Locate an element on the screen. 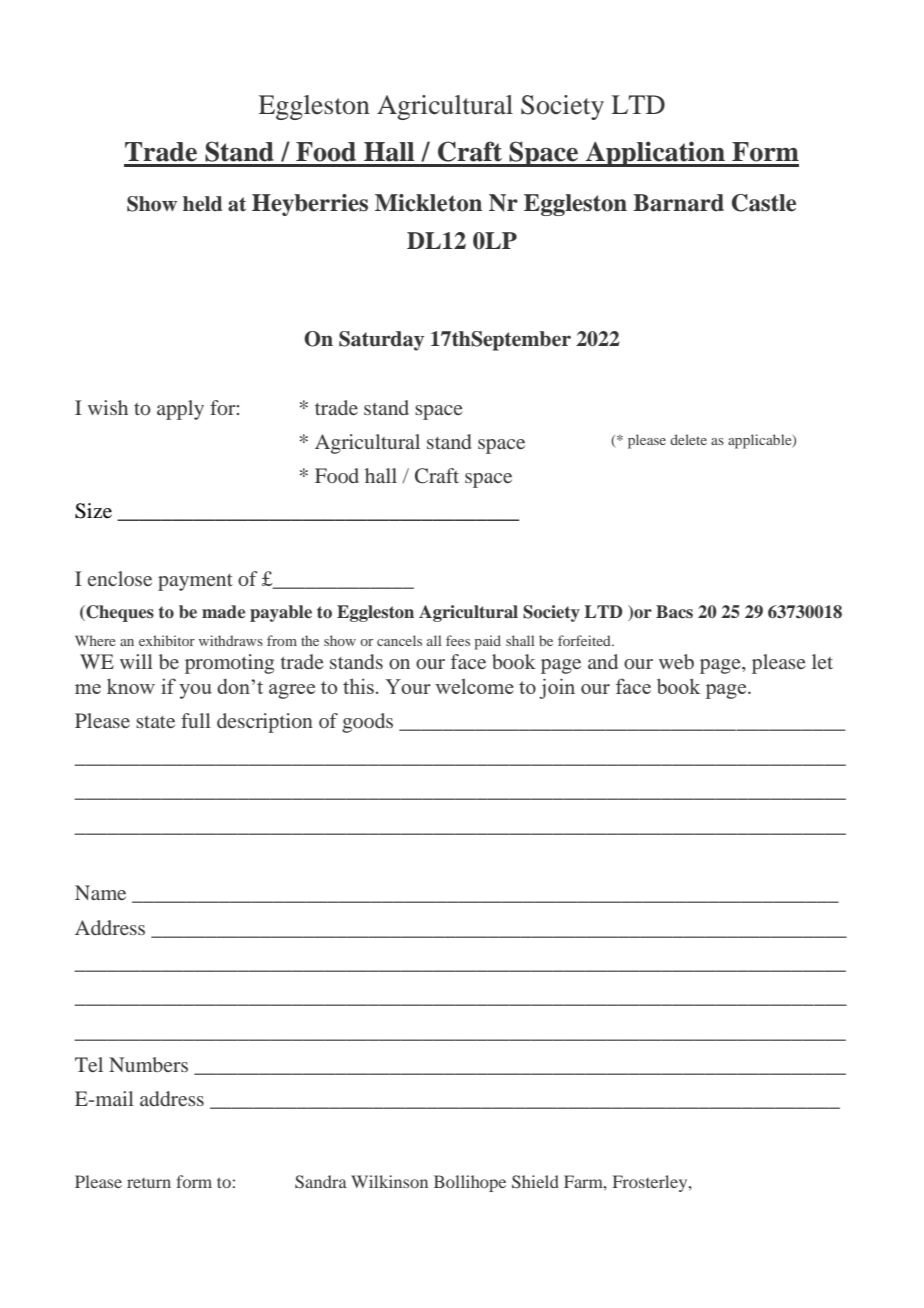 Image resolution: width=924 pixels, height=1308 pixels. apply is located at coordinates (180, 410).
